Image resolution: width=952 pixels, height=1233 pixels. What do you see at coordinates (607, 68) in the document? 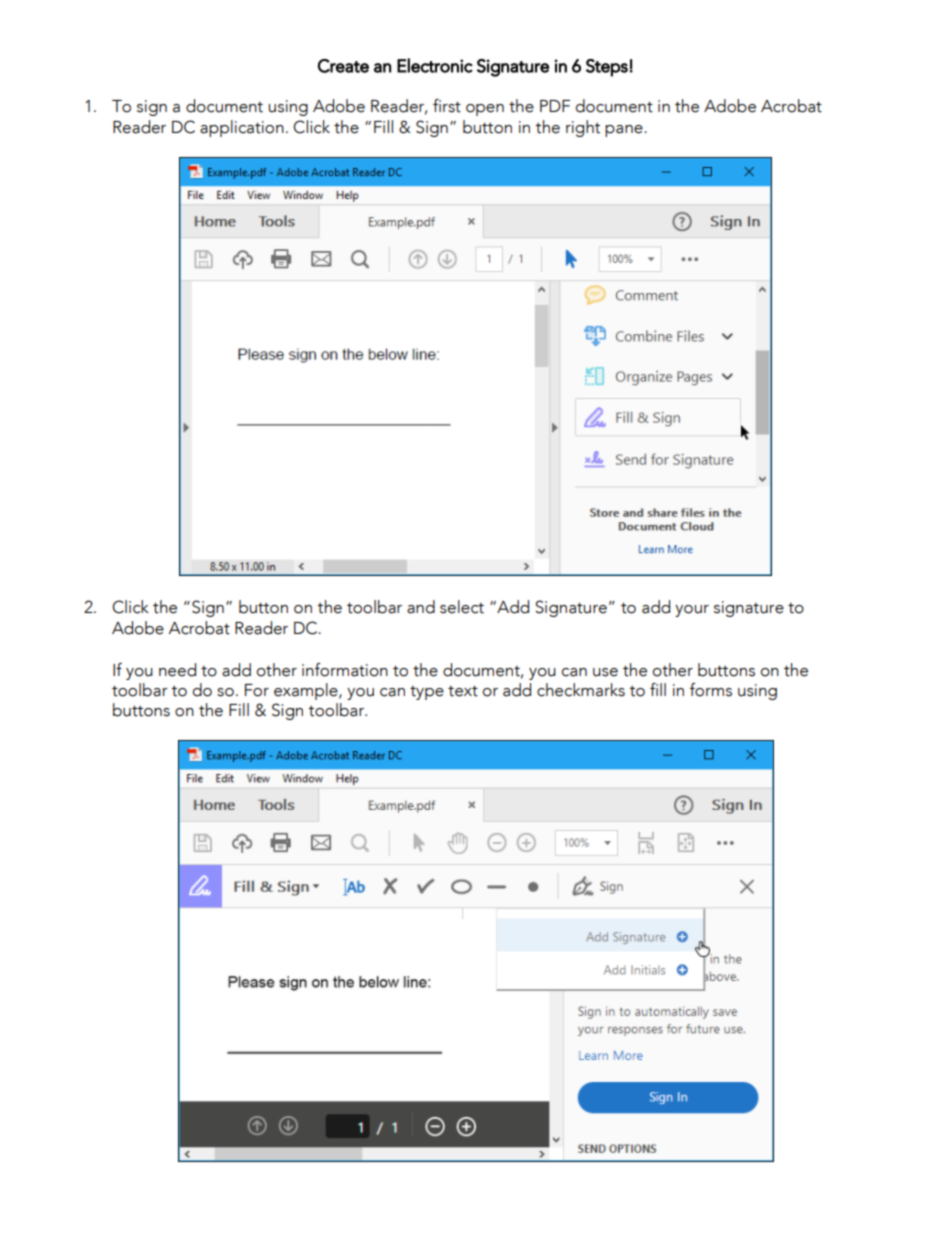
I see `Steps` at bounding box center [607, 68].
